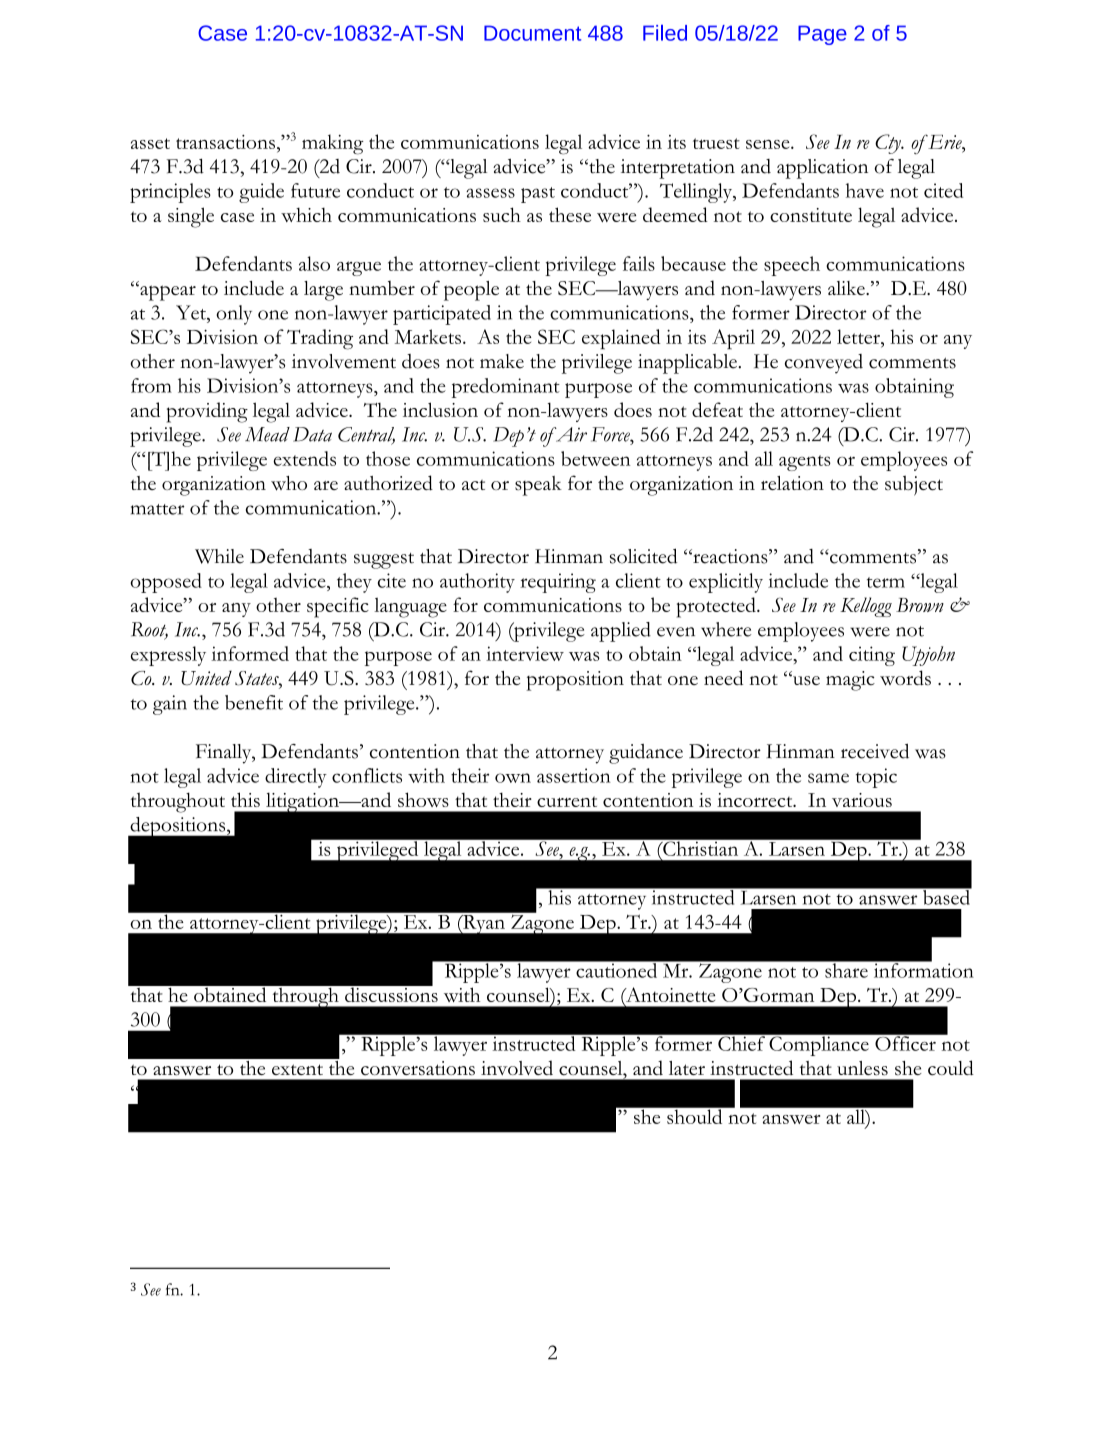  Describe the element at coordinates (525, 653) in the screenshot. I see `interview` at that location.
